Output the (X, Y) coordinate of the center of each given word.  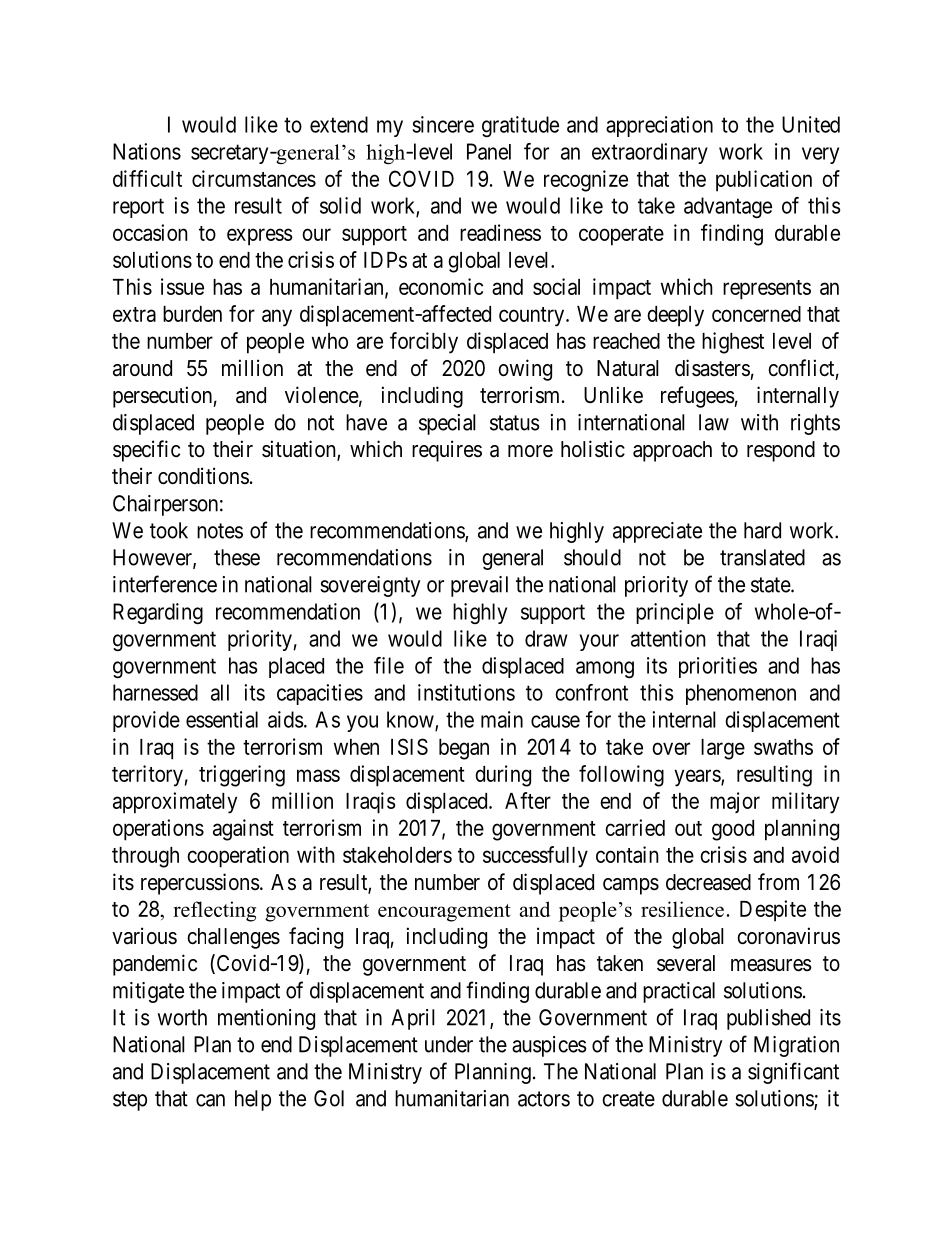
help (253, 1100)
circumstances (254, 178)
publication (764, 181)
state (771, 585)
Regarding (158, 613)
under (449, 1044)
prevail (479, 586)
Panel (489, 151)
